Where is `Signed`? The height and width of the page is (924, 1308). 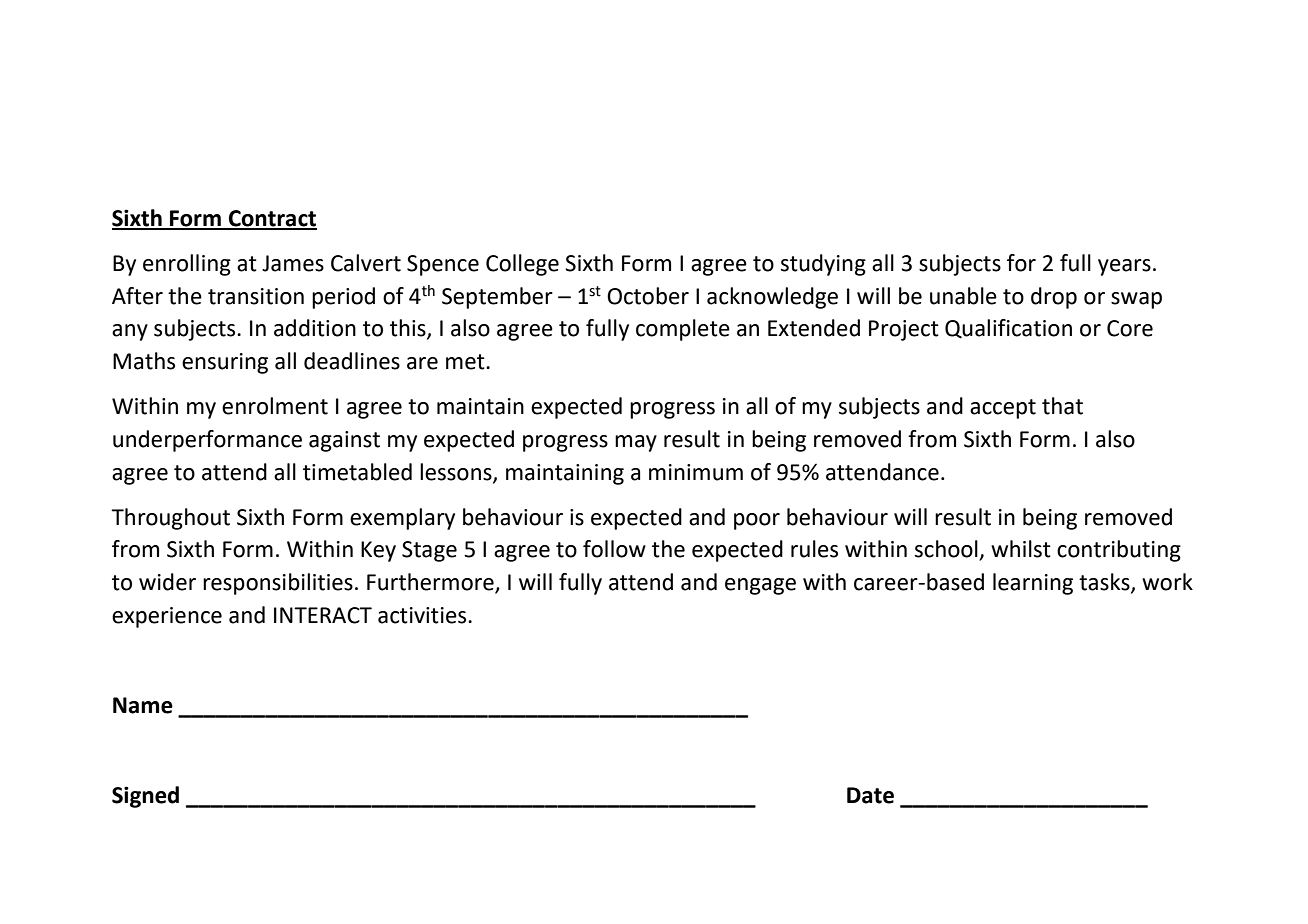 Signed is located at coordinates (145, 797).
